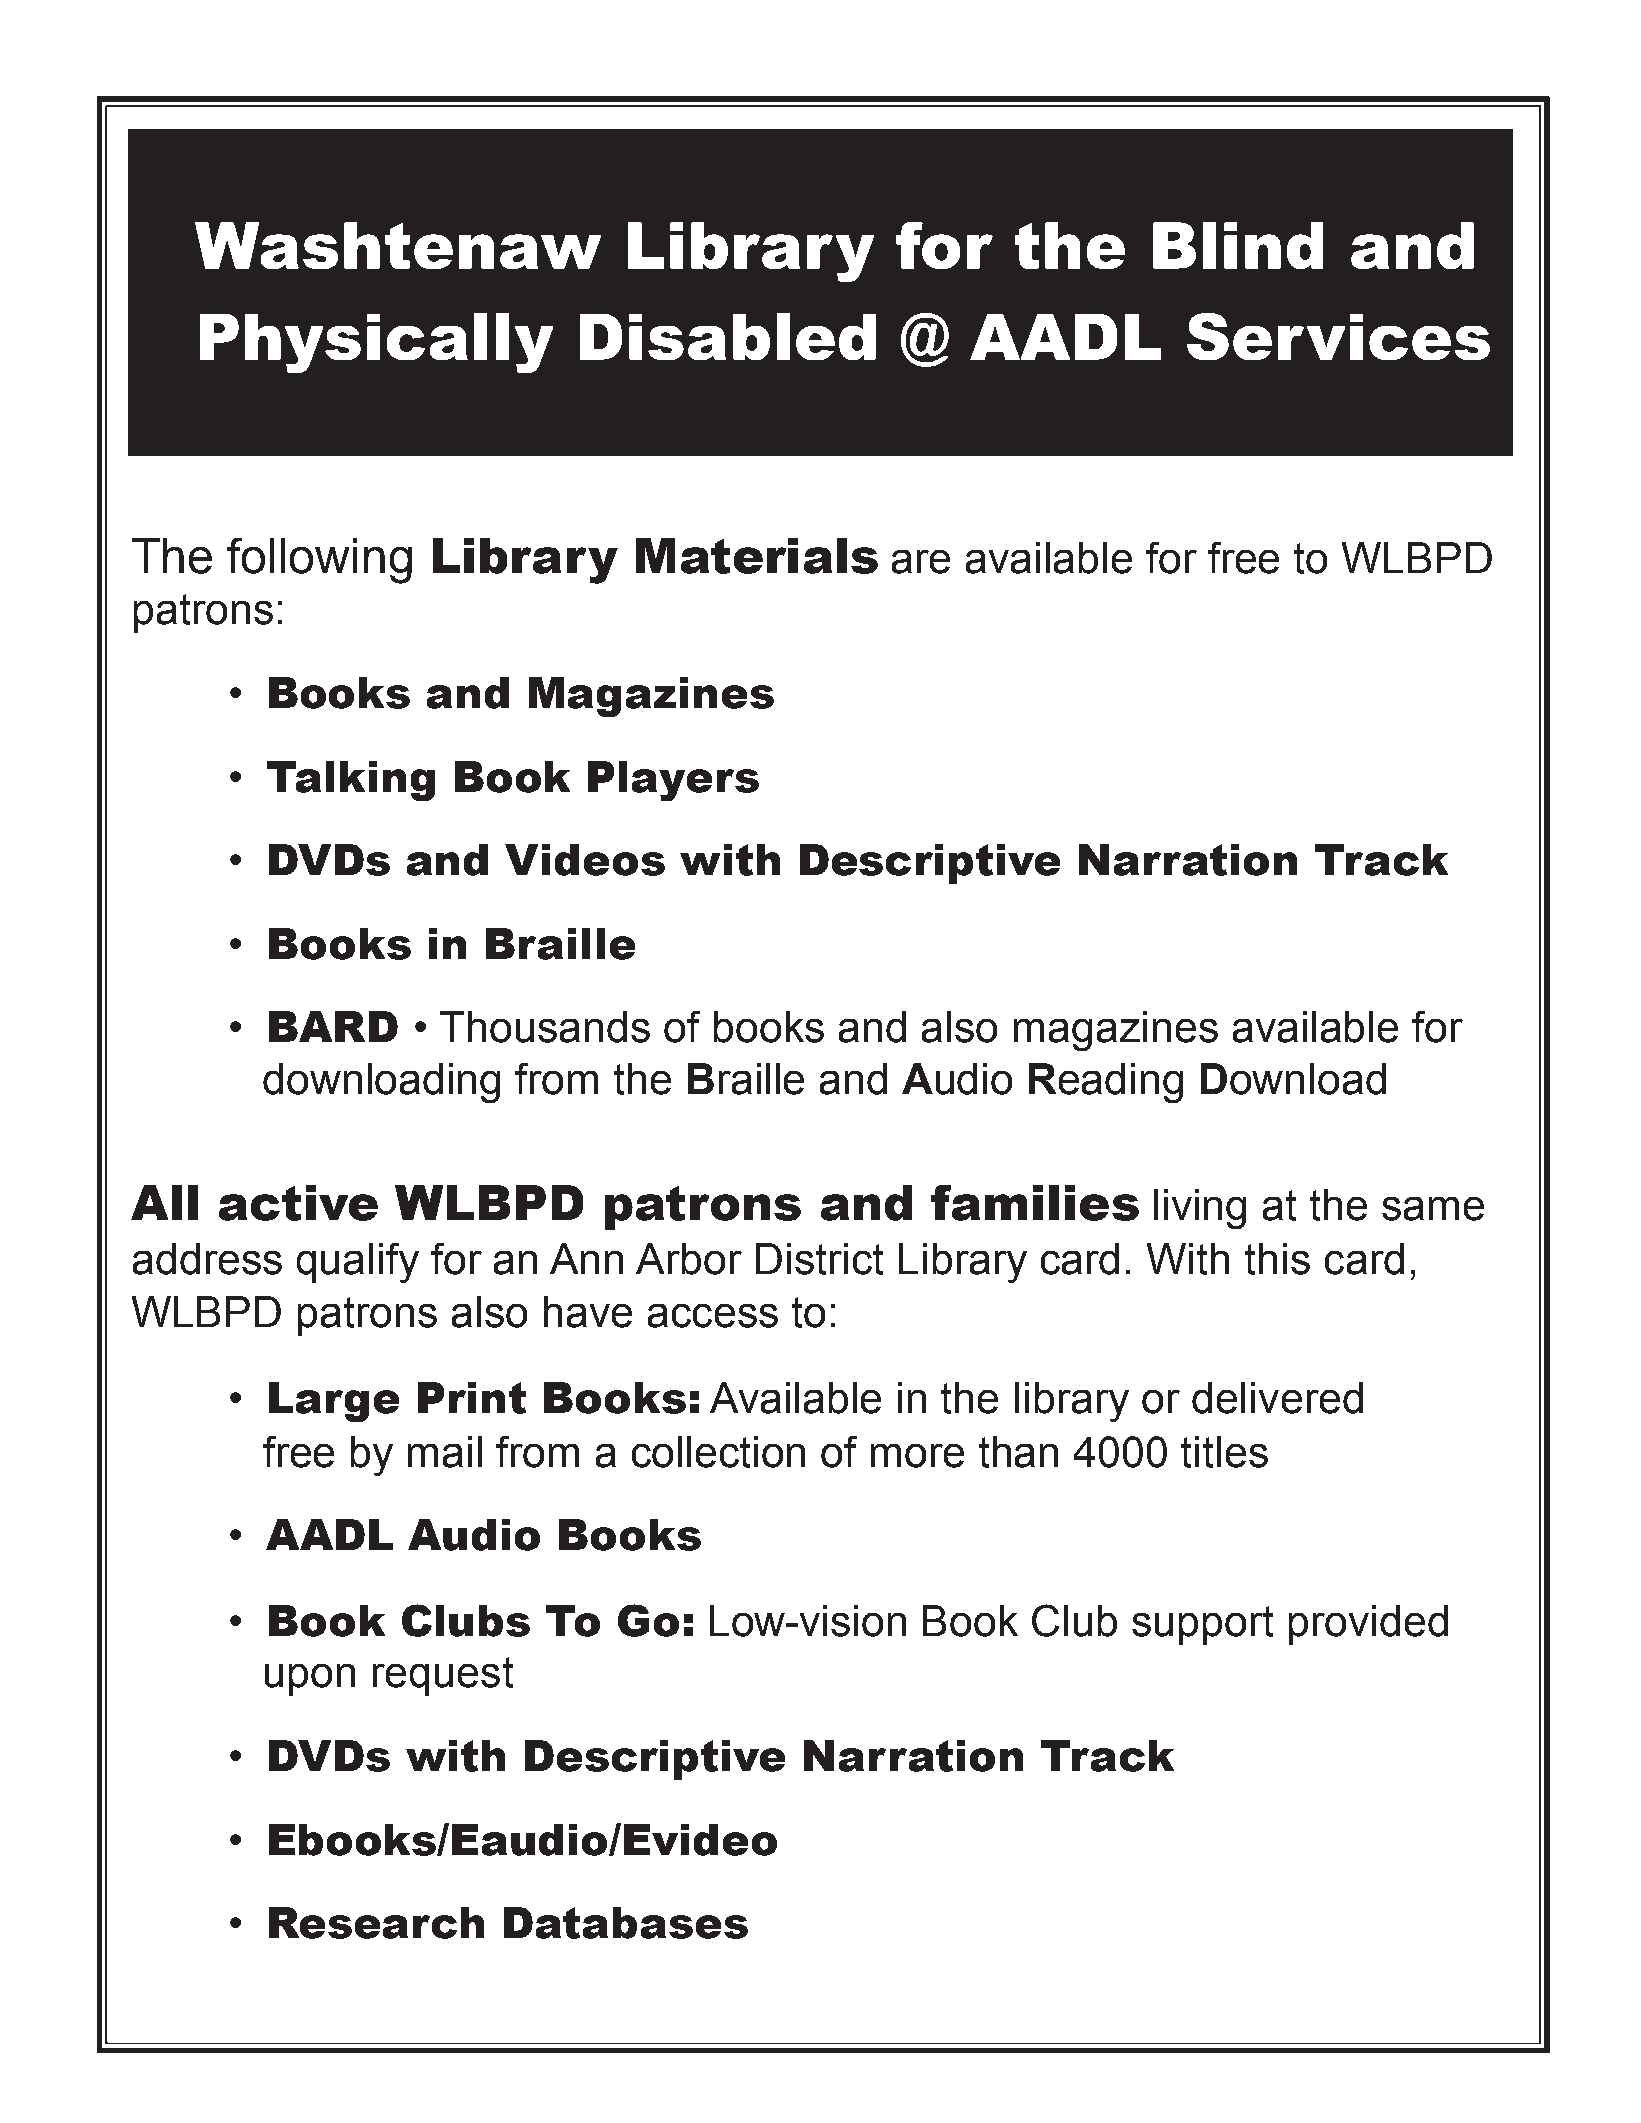  I want to click on Disabled, so click(728, 336).
